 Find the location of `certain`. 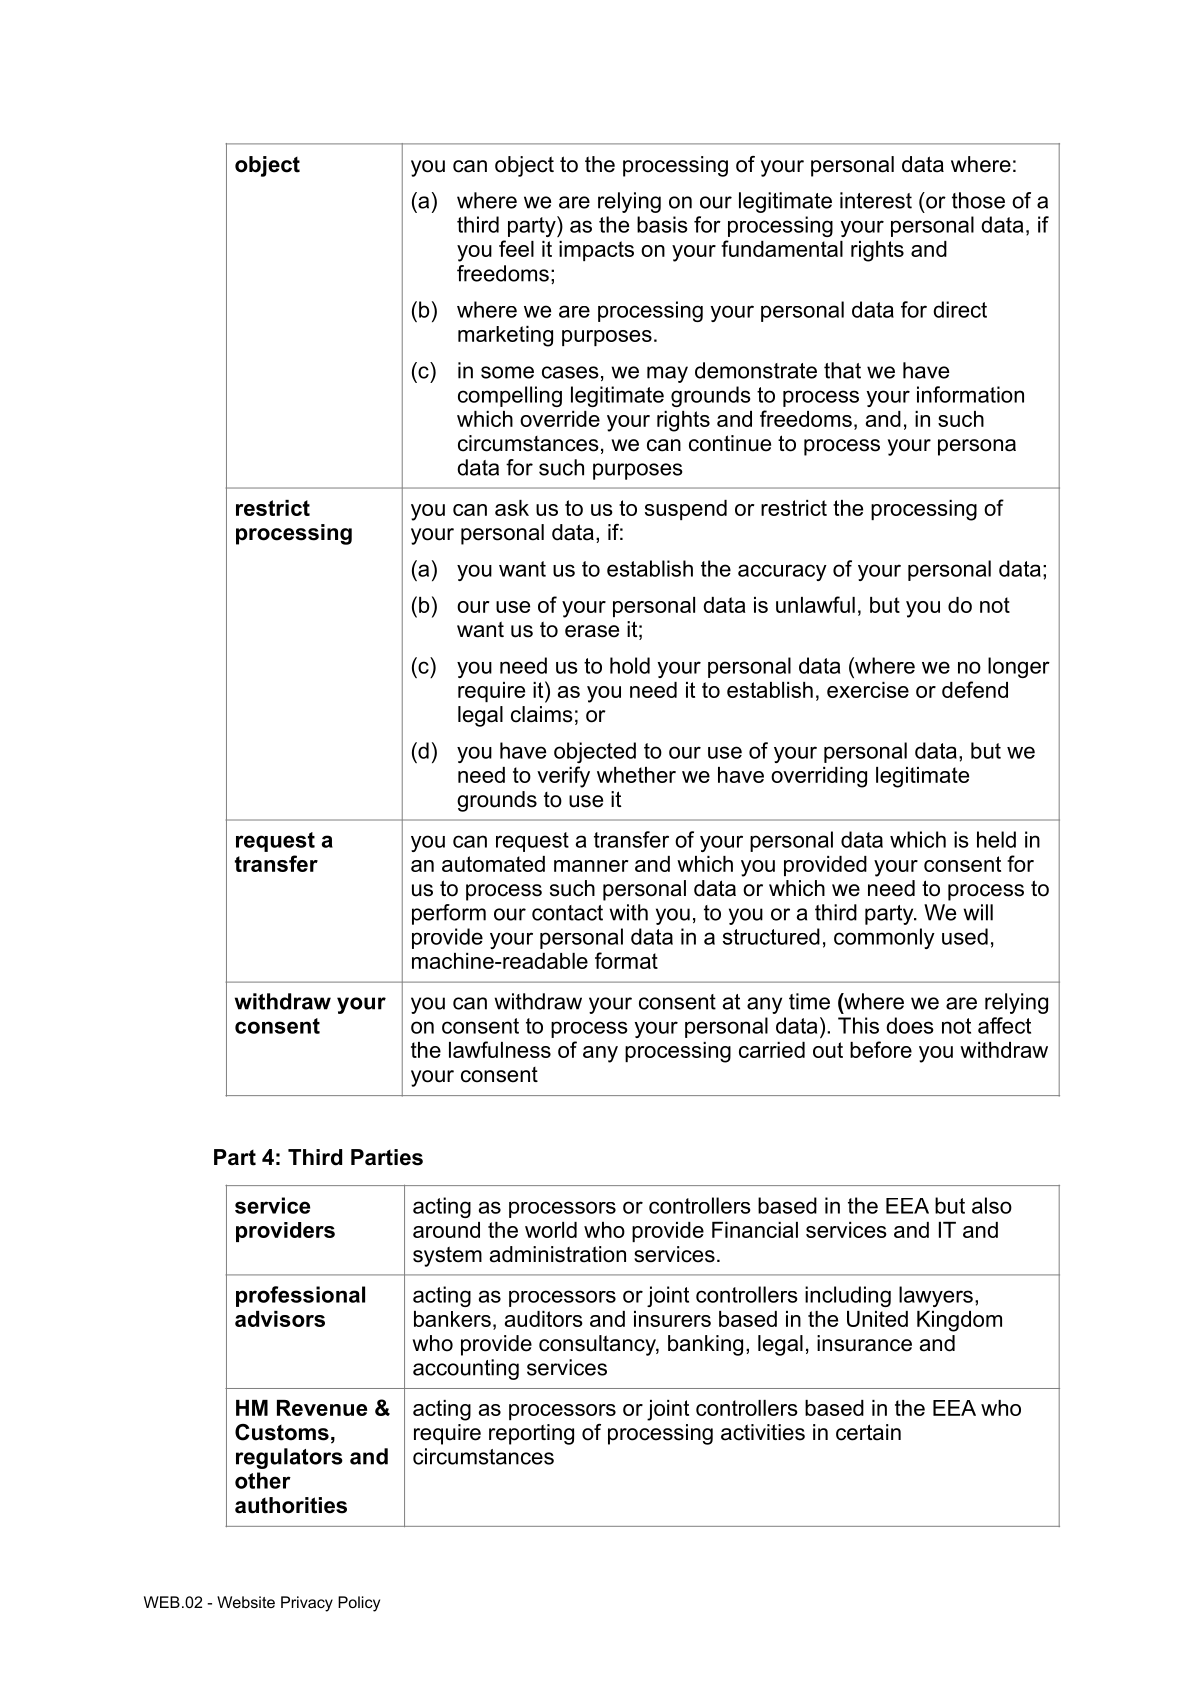

certain is located at coordinates (868, 1432).
